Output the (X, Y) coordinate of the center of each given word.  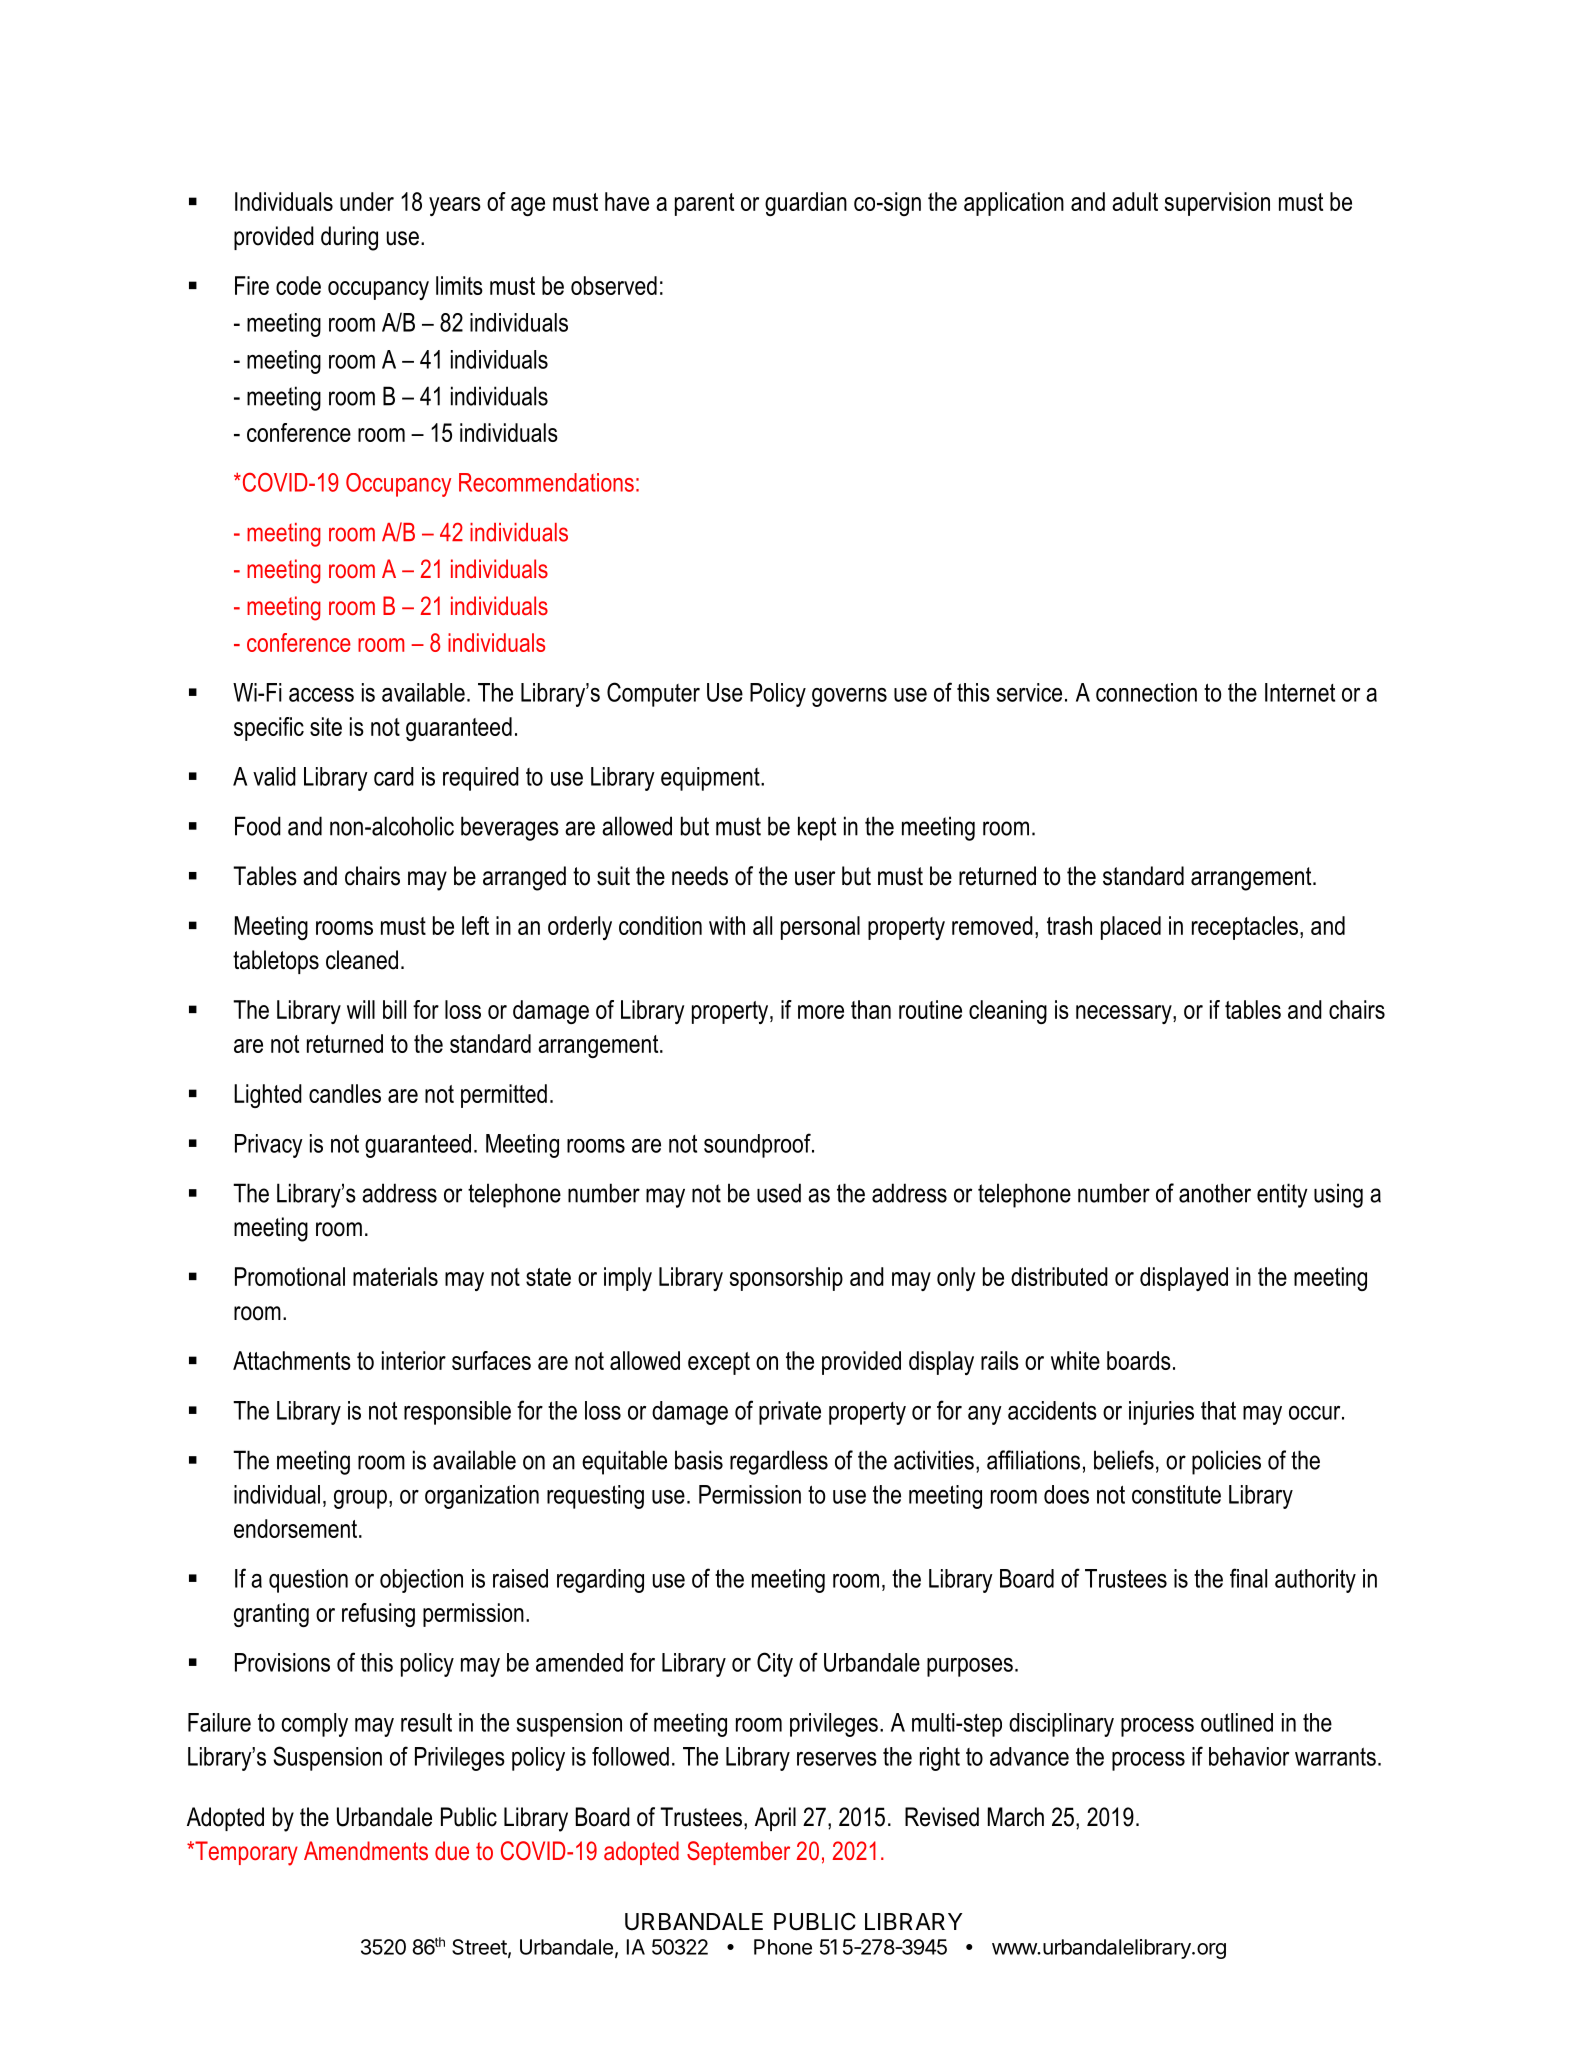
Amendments (366, 1851)
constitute (1176, 1494)
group (360, 1499)
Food (258, 826)
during (349, 238)
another (1215, 1193)
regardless (779, 1462)
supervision (1217, 204)
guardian (806, 204)
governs (849, 697)
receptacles (1245, 928)
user (815, 878)
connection (1146, 692)
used (779, 1193)
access (321, 695)
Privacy (269, 1146)
